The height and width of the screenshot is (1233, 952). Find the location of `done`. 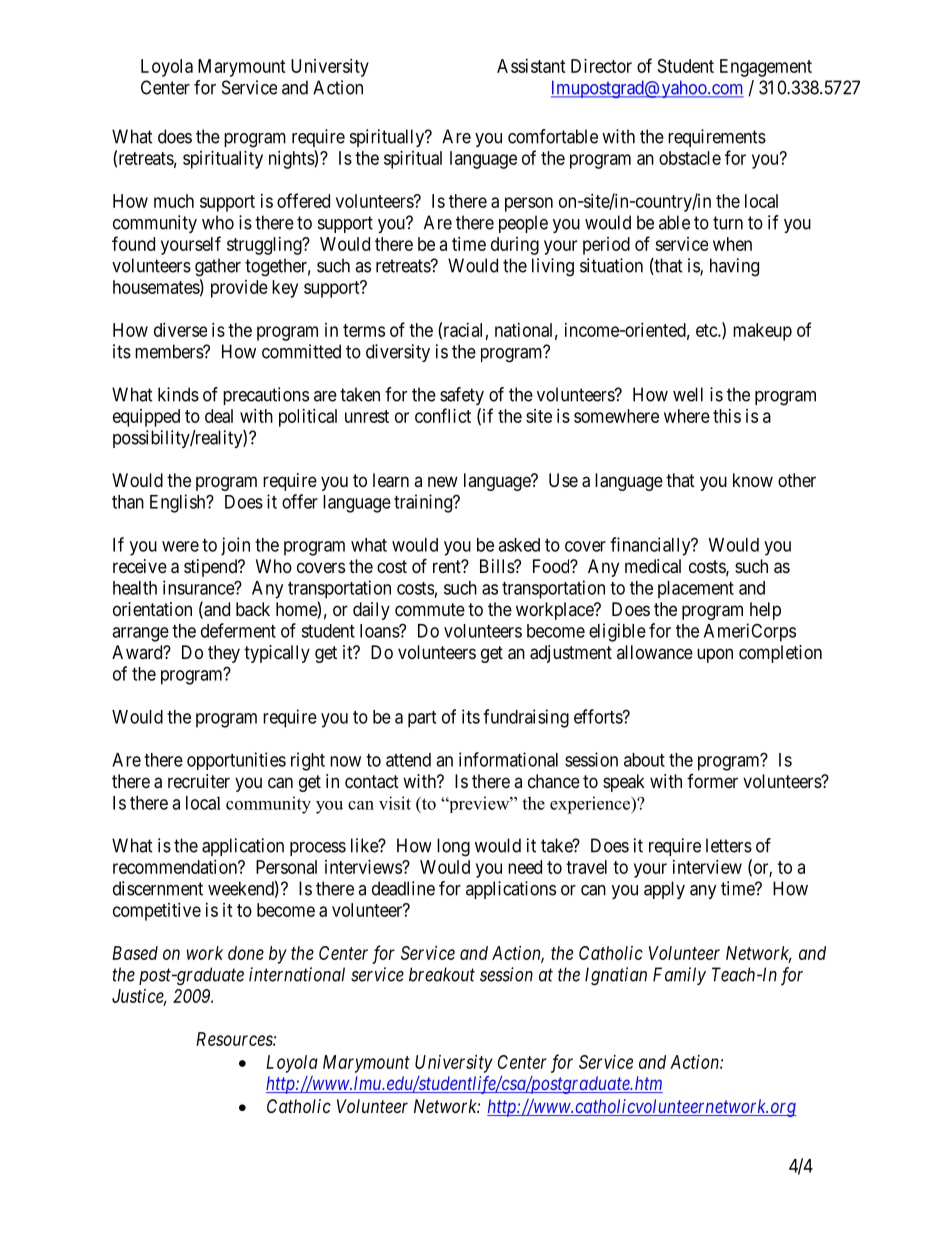

done is located at coordinates (246, 953).
